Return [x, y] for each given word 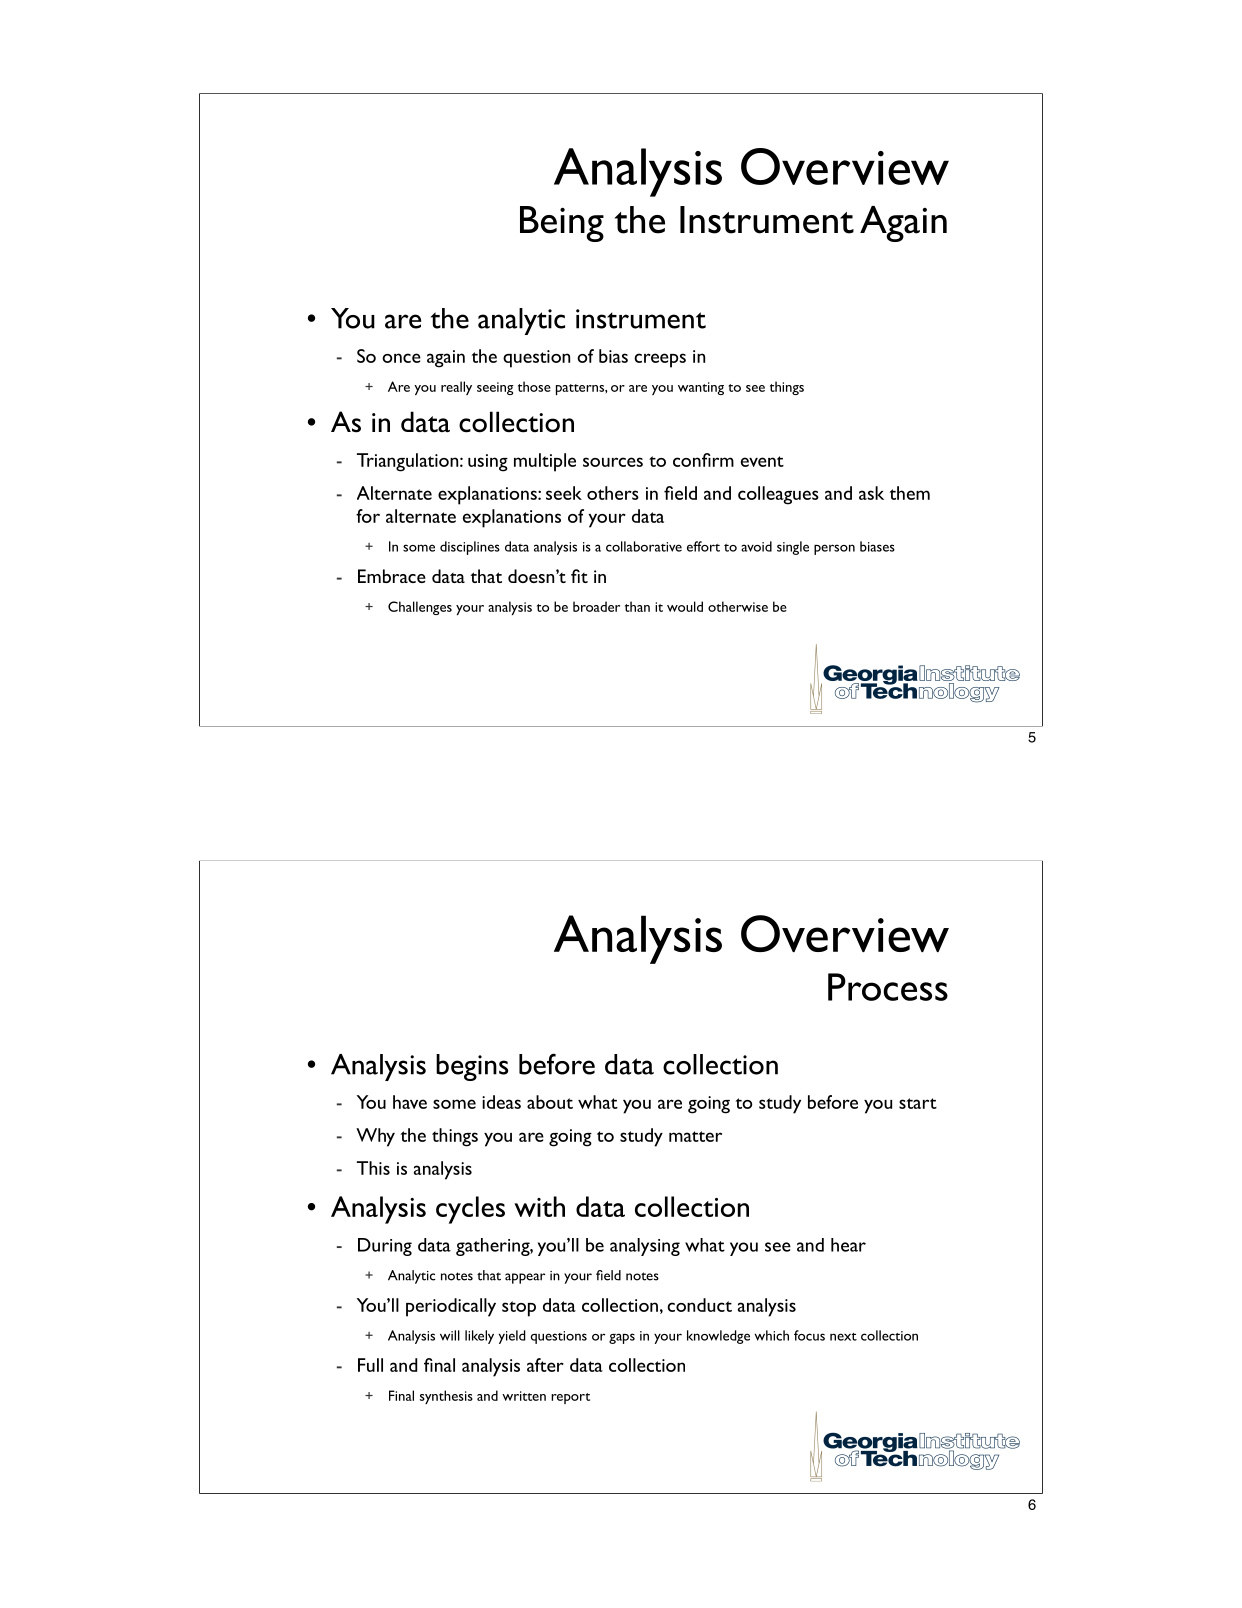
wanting [701, 388]
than [637, 606]
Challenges [420, 608]
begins [472, 1067]
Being [562, 224]
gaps [622, 1338]
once [401, 358]
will [450, 1335]
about [550, 1102]
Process [888, 987]
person [834, 549]
